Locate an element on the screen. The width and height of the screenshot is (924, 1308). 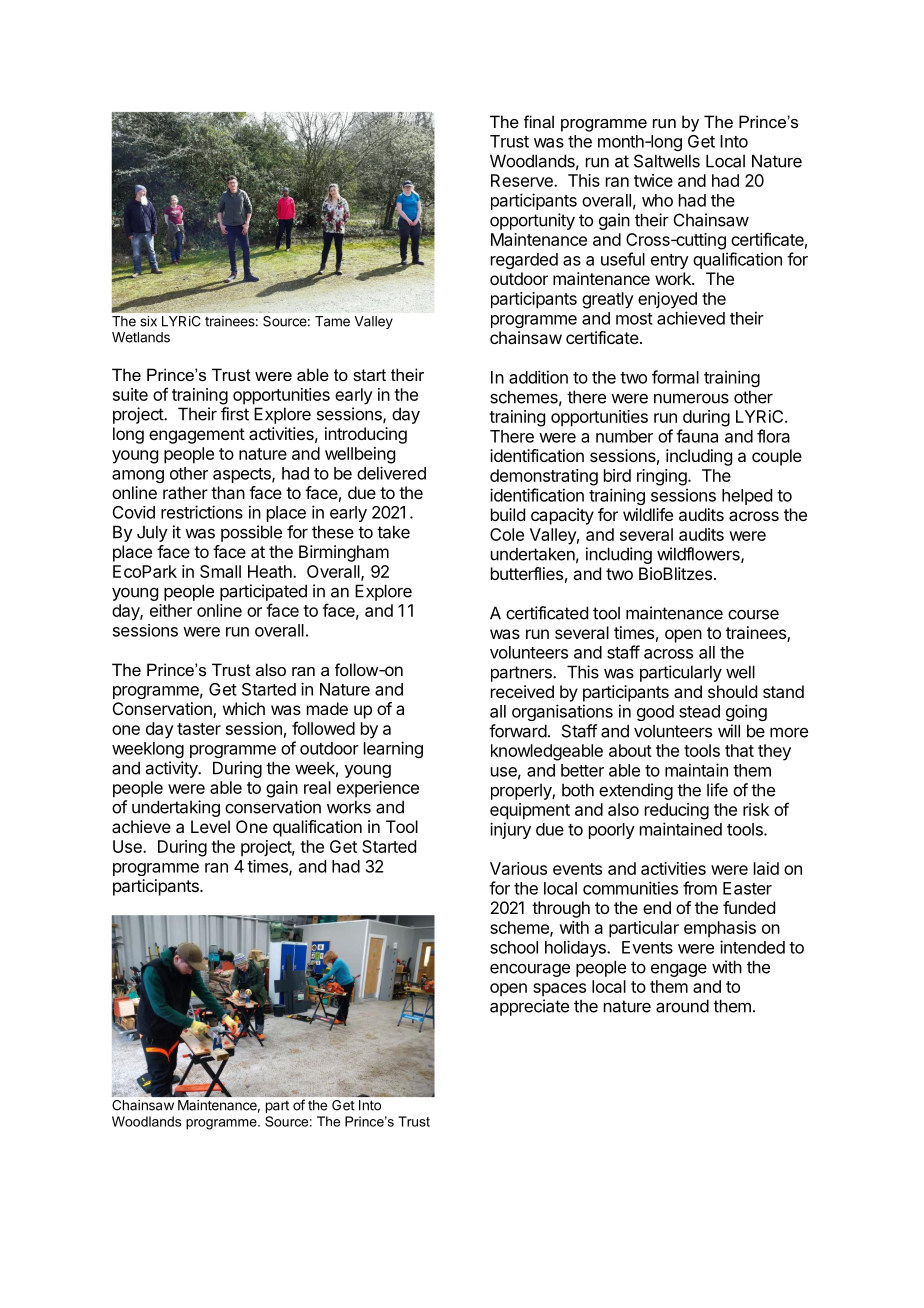
regarded is located at coordinates (524, 261).
